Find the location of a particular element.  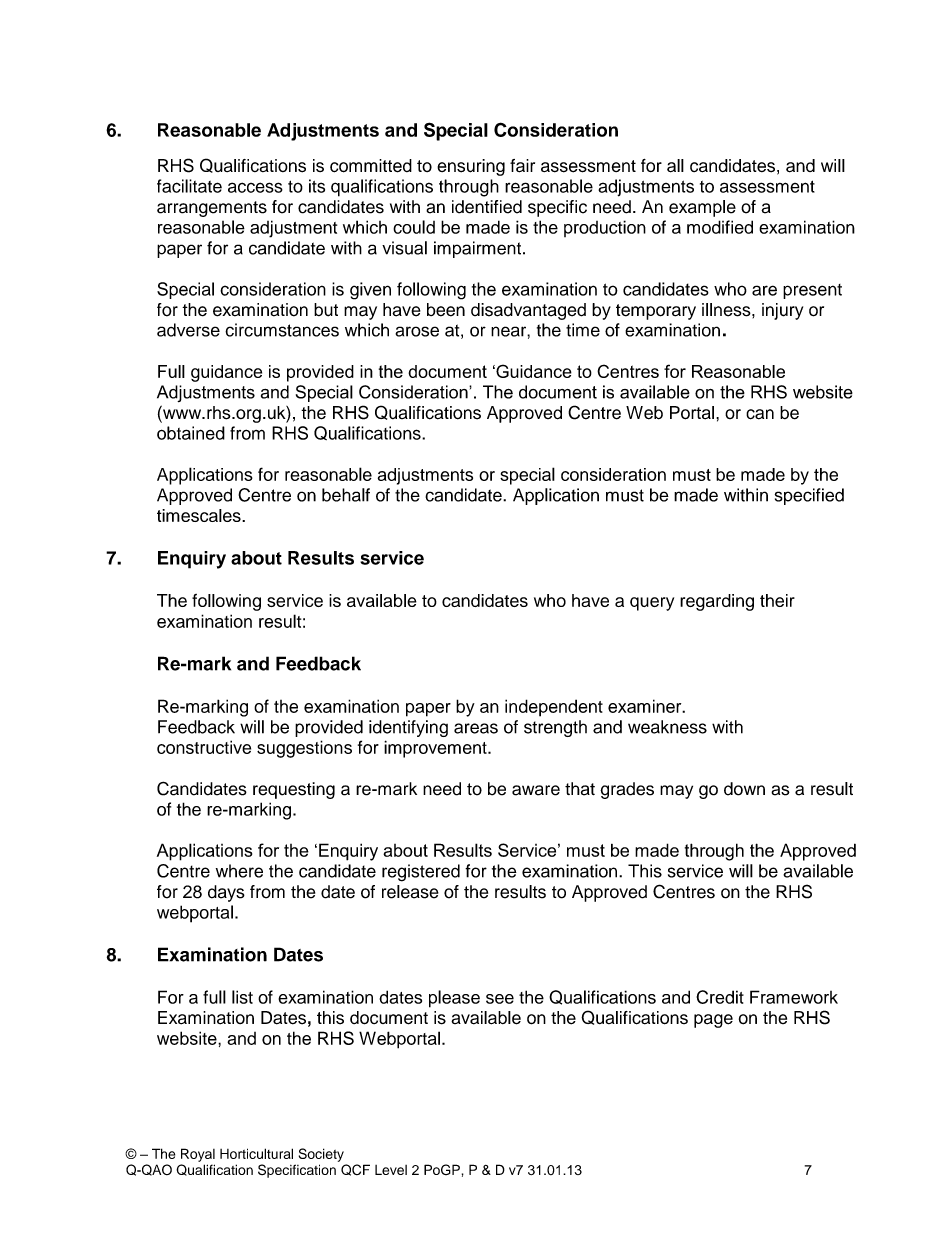

independent is located at coordinates (554, 708).
